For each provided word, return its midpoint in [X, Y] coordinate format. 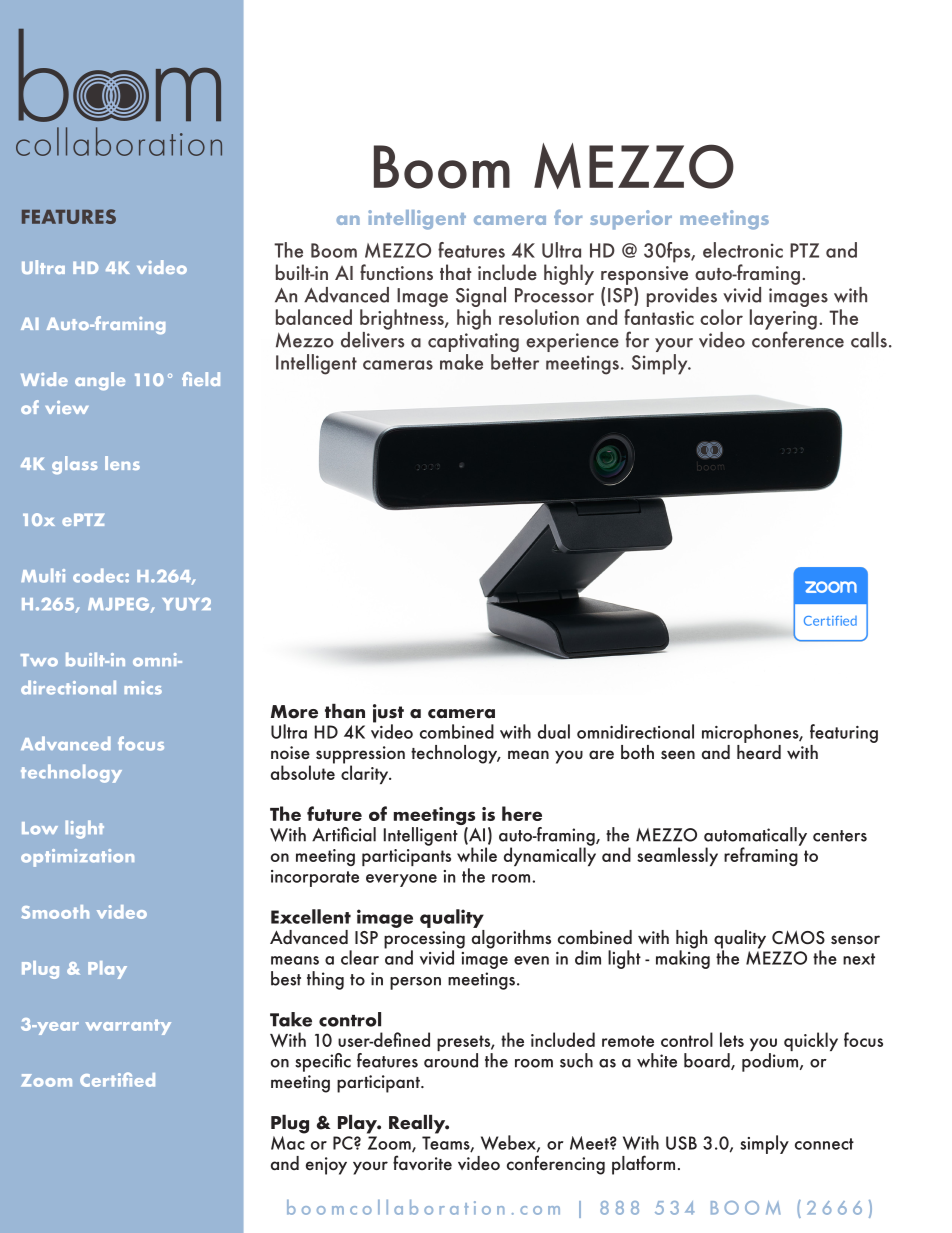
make [461, 362]
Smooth [55, 912]
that [456, 272]
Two [39, 660]
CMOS [798, 937]
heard [759, 750]
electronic [743, 250]
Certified [117, 1079]
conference [798, 338]
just [388, 714]
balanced [314, 317]
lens [122, 463]
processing [424, 941]
